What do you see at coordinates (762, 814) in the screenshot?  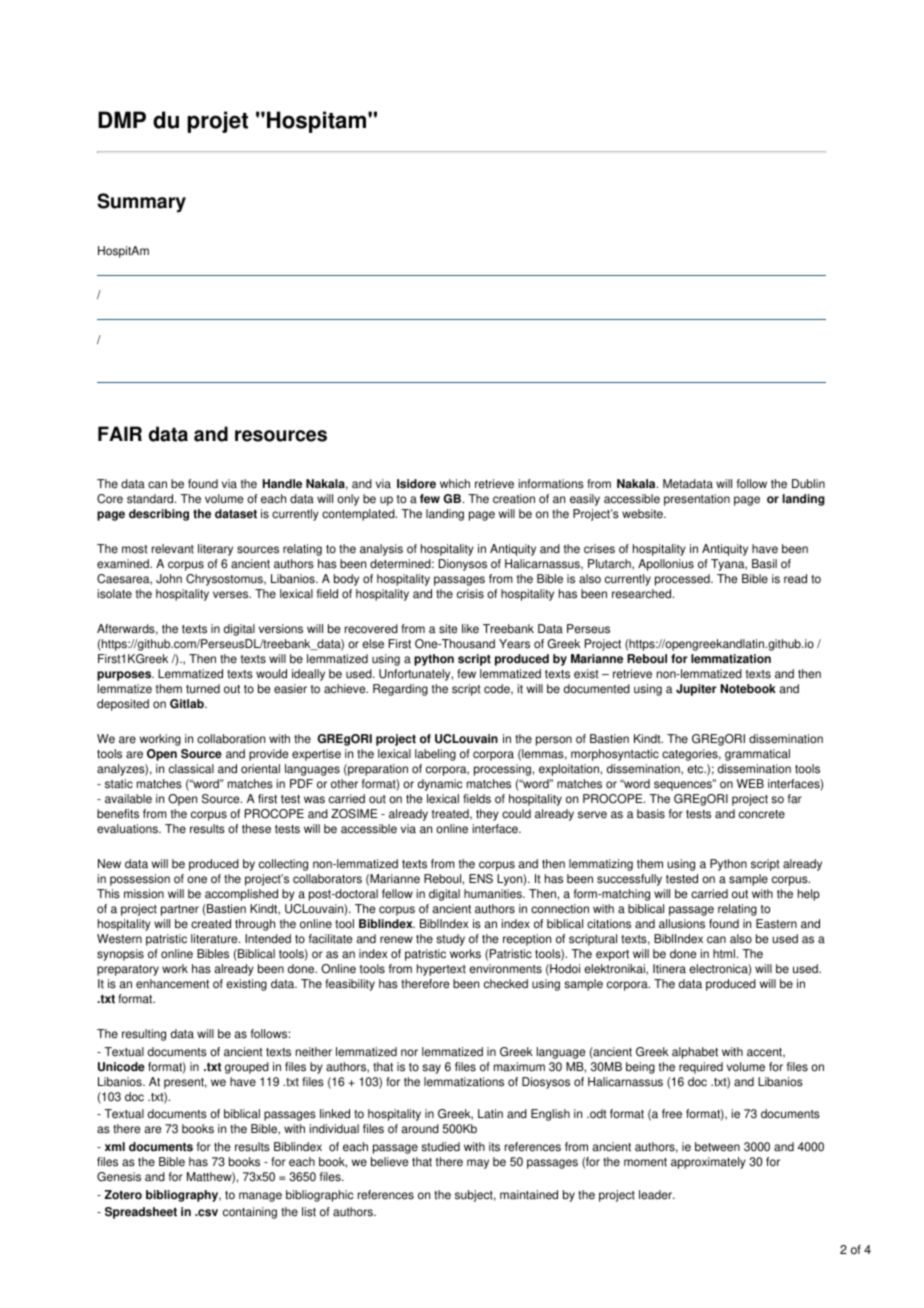 I see `concrete` at bounding box center [762, 814].
